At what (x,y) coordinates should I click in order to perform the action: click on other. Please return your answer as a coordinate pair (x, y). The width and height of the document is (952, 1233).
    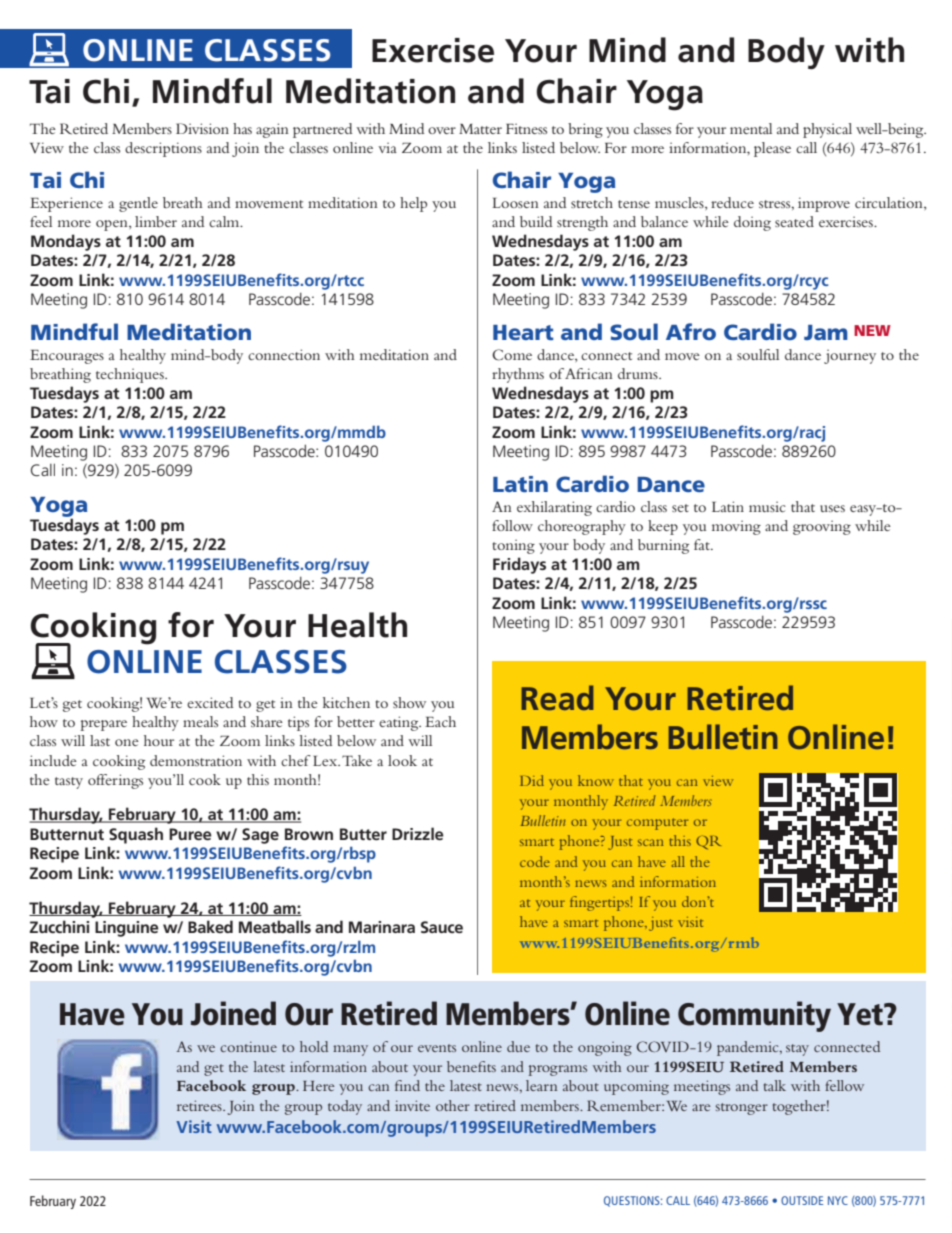
    Looking at the image, I should click on (453, 1105).
